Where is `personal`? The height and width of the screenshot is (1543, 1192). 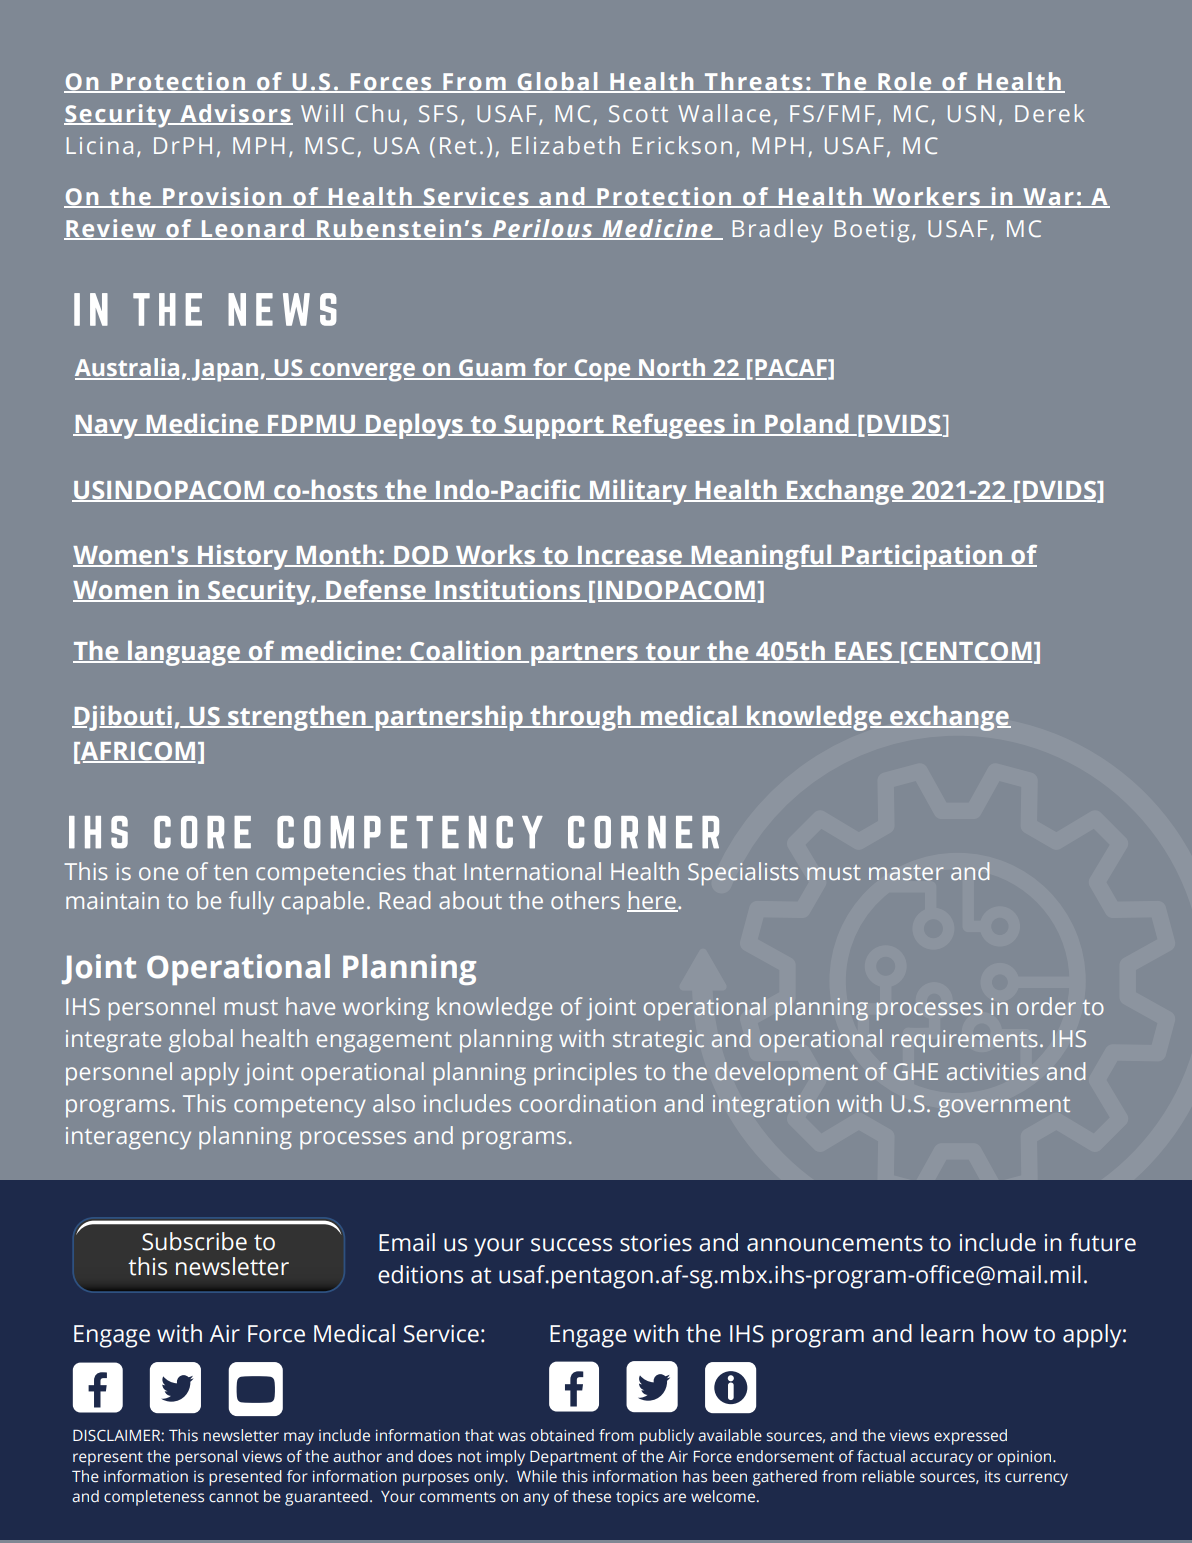
personal is located at coordinates (206, 1458).
